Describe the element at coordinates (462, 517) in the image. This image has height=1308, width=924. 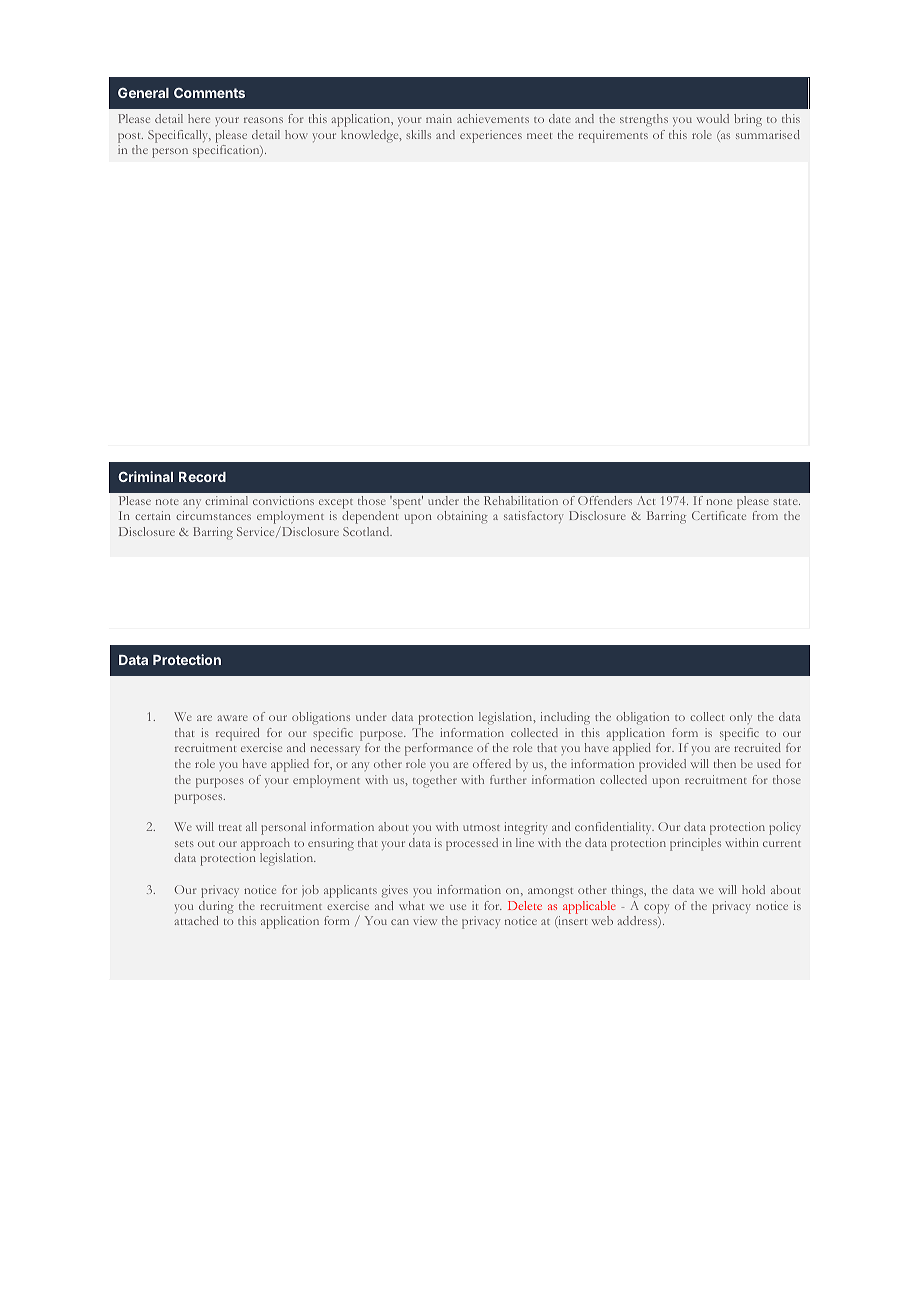
I see `obtaining` at that location.
